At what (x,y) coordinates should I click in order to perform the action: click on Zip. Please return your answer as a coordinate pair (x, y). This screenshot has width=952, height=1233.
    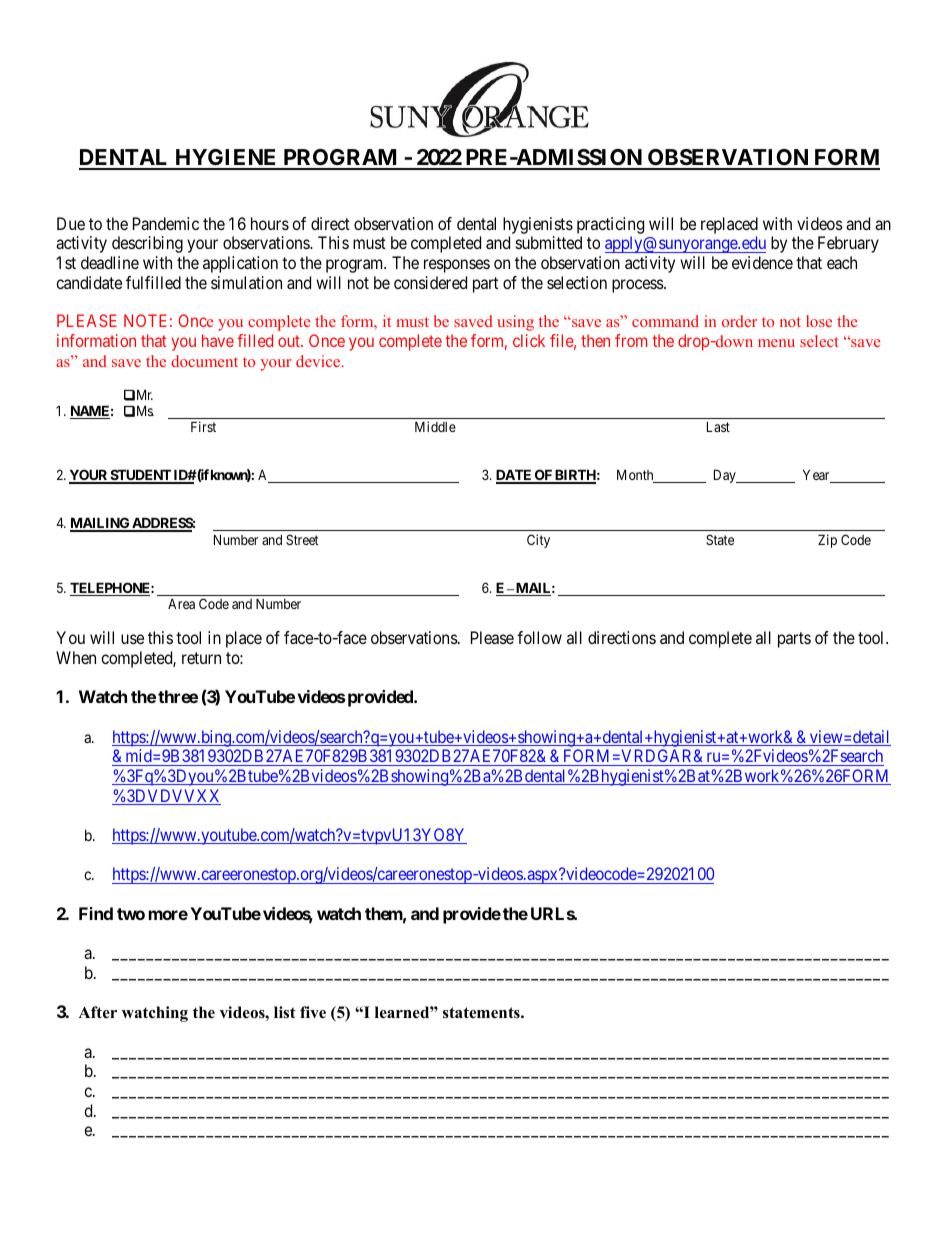
    Looking at the image, I should click on (827, 541).
